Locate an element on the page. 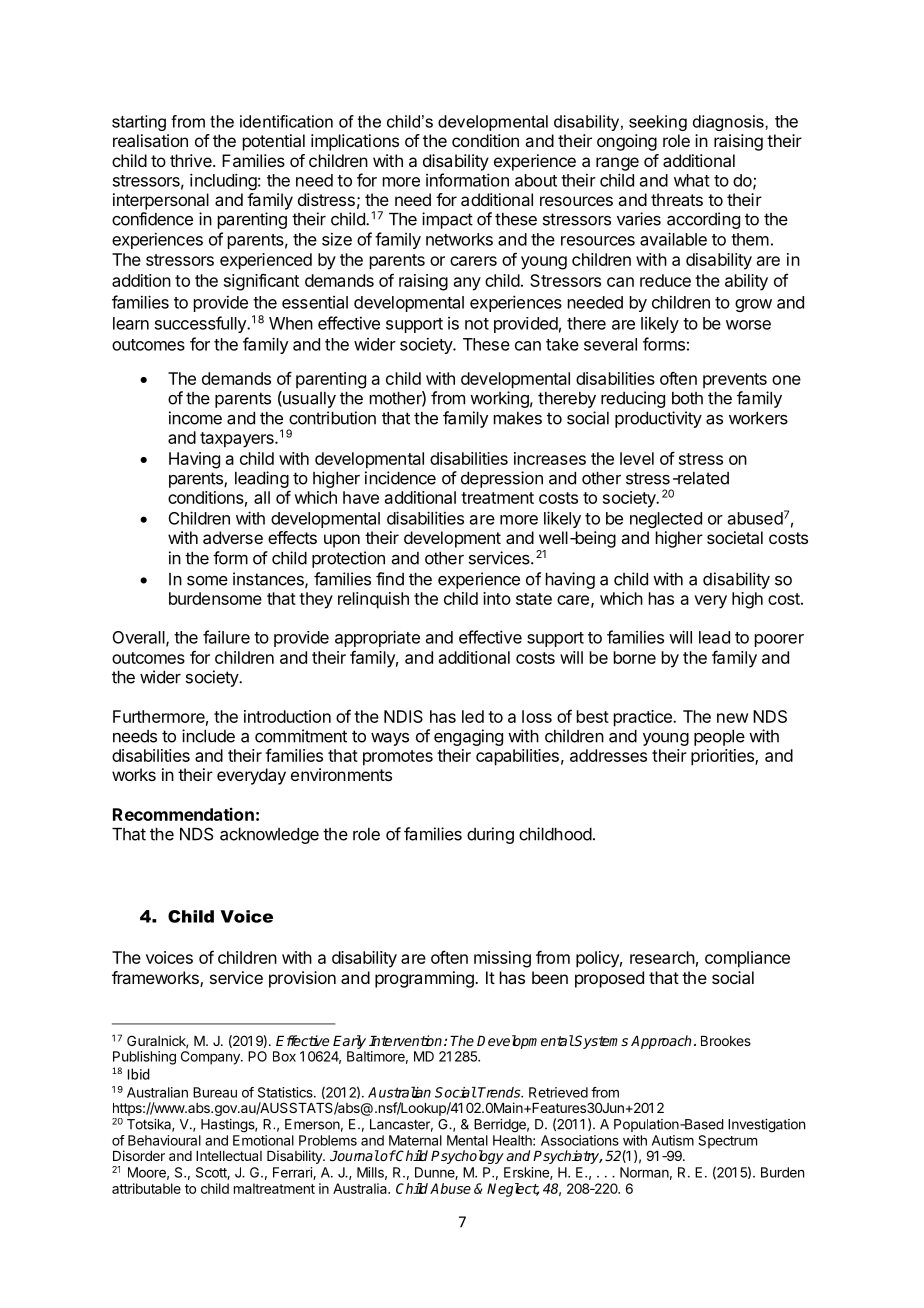 Image resolution: width=924 pixels, height=1308 pixels. compliance is located at coordinates (747, 959).
